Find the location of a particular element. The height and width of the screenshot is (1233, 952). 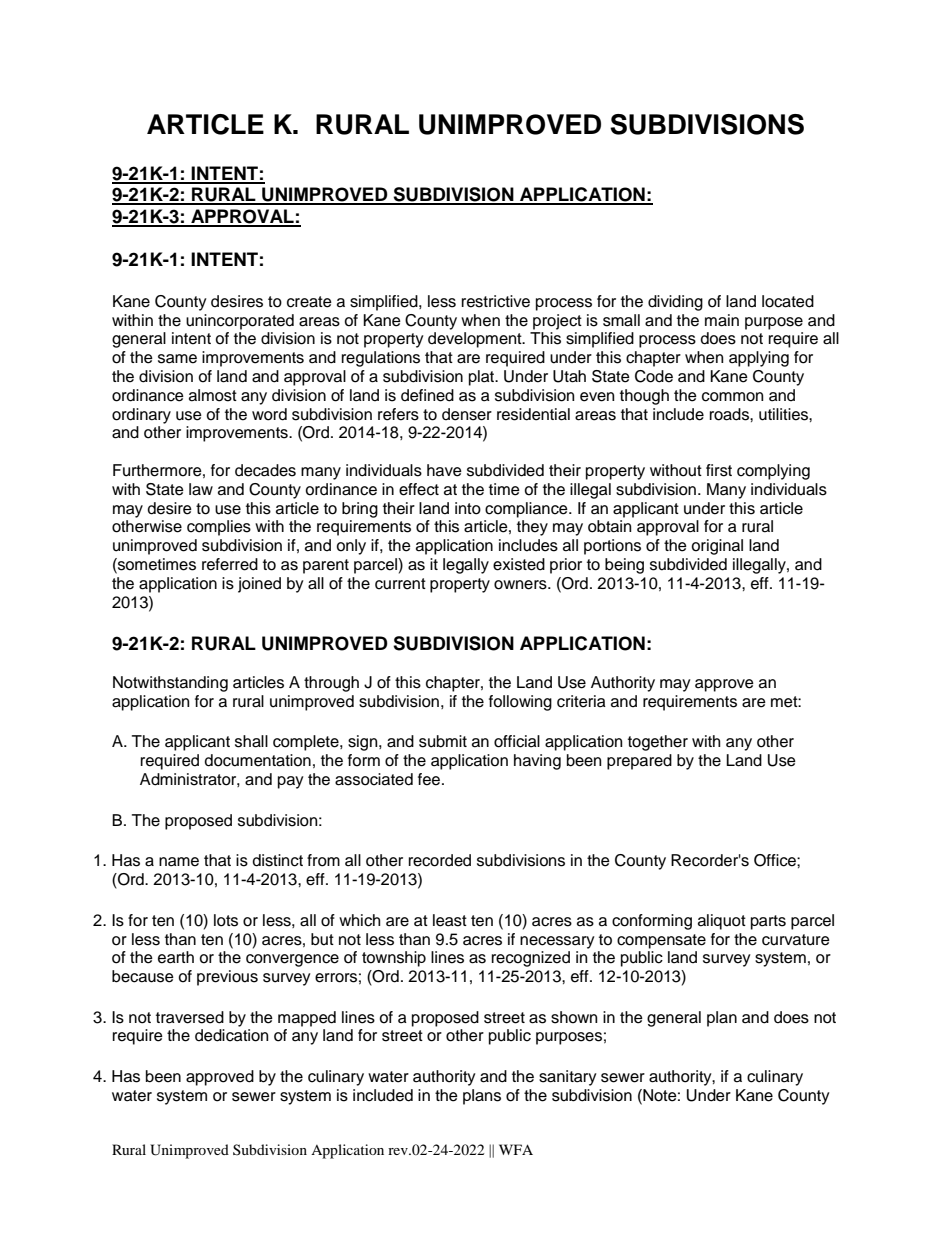

fee is located at coordinates (430, 779).
